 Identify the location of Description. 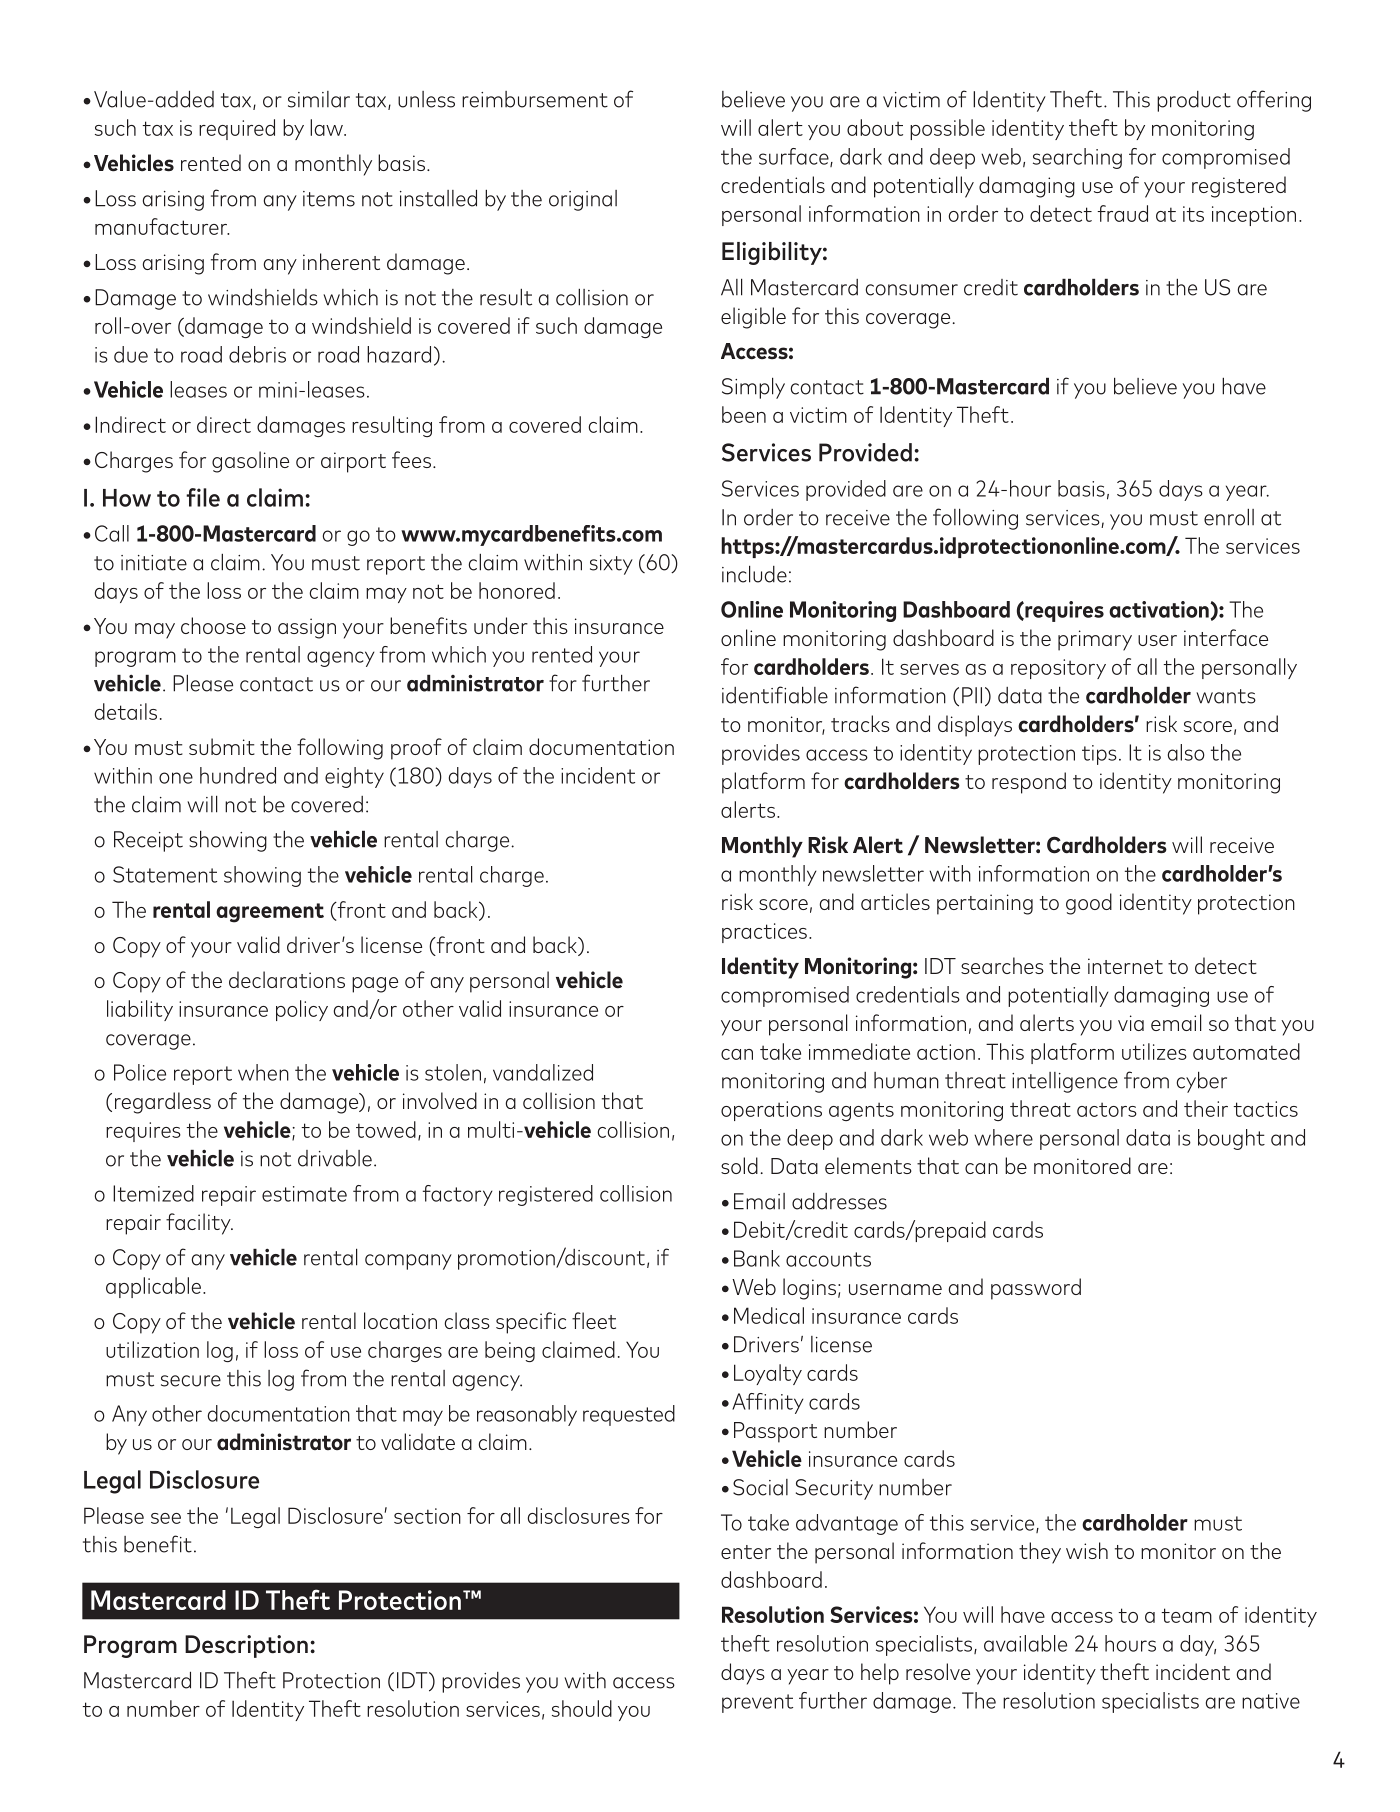
(246, 1646).
